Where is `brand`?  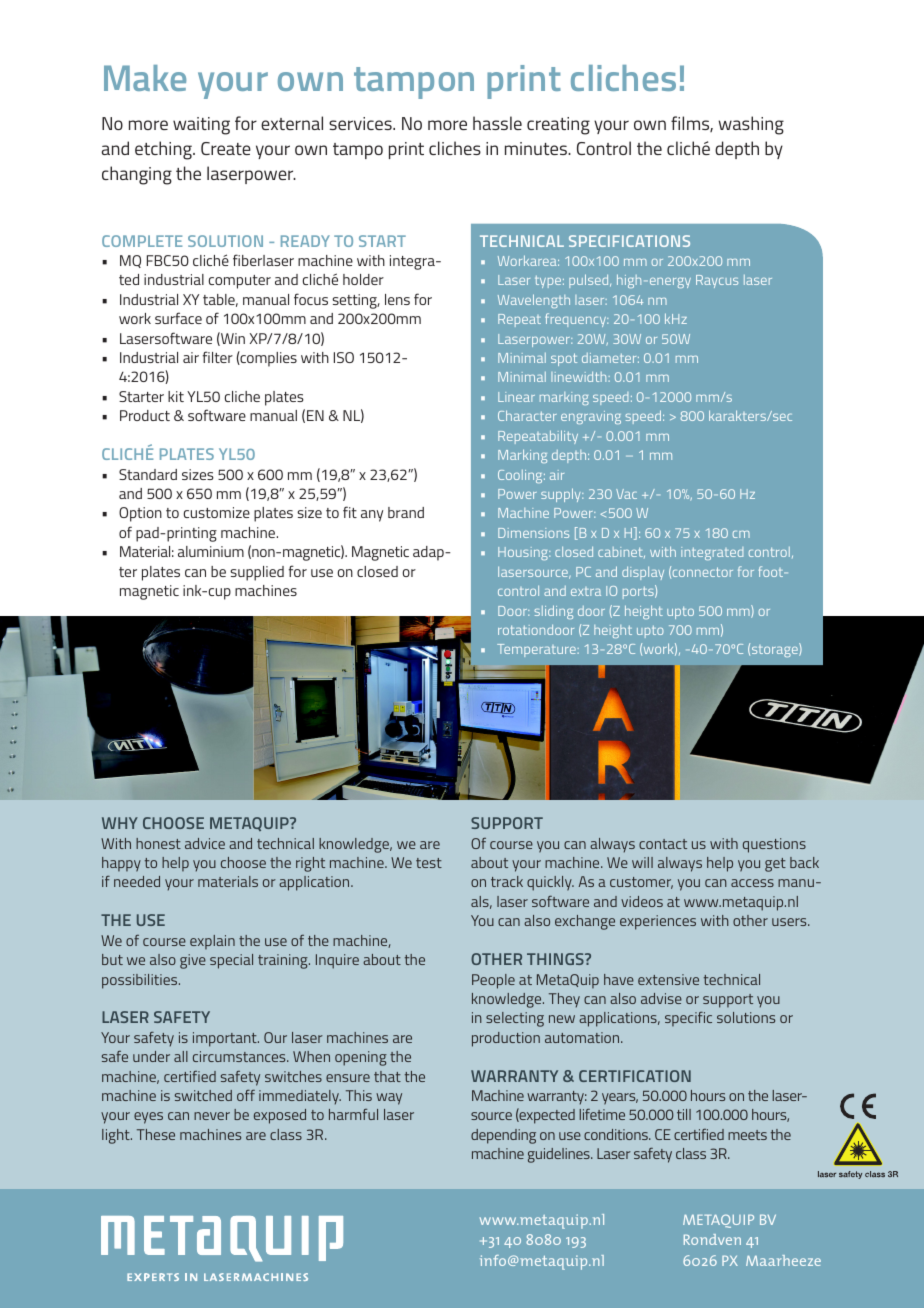
brand is located at coordinates (406, 512).
